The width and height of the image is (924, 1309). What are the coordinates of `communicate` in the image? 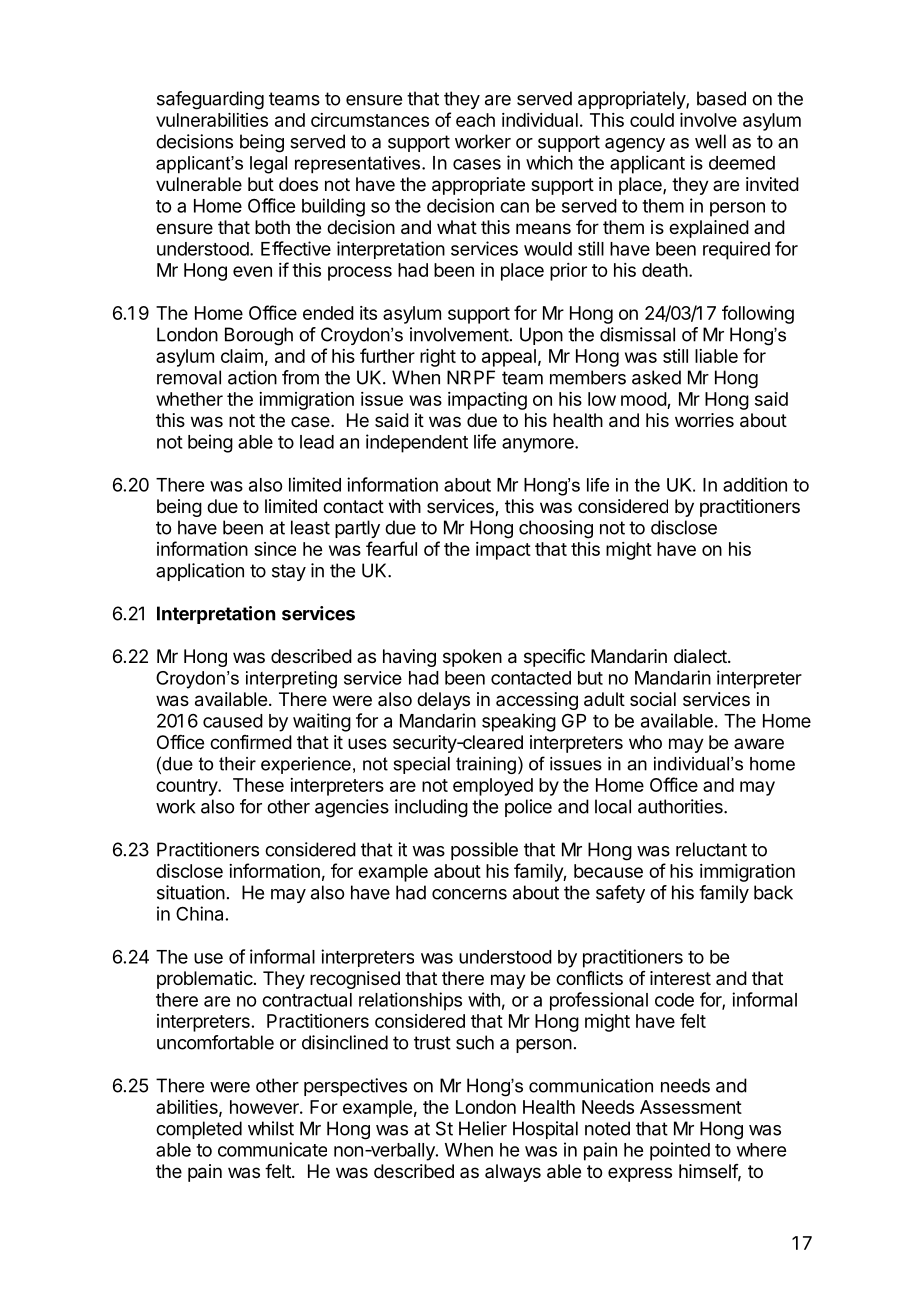 It's located at (272, 1149).
